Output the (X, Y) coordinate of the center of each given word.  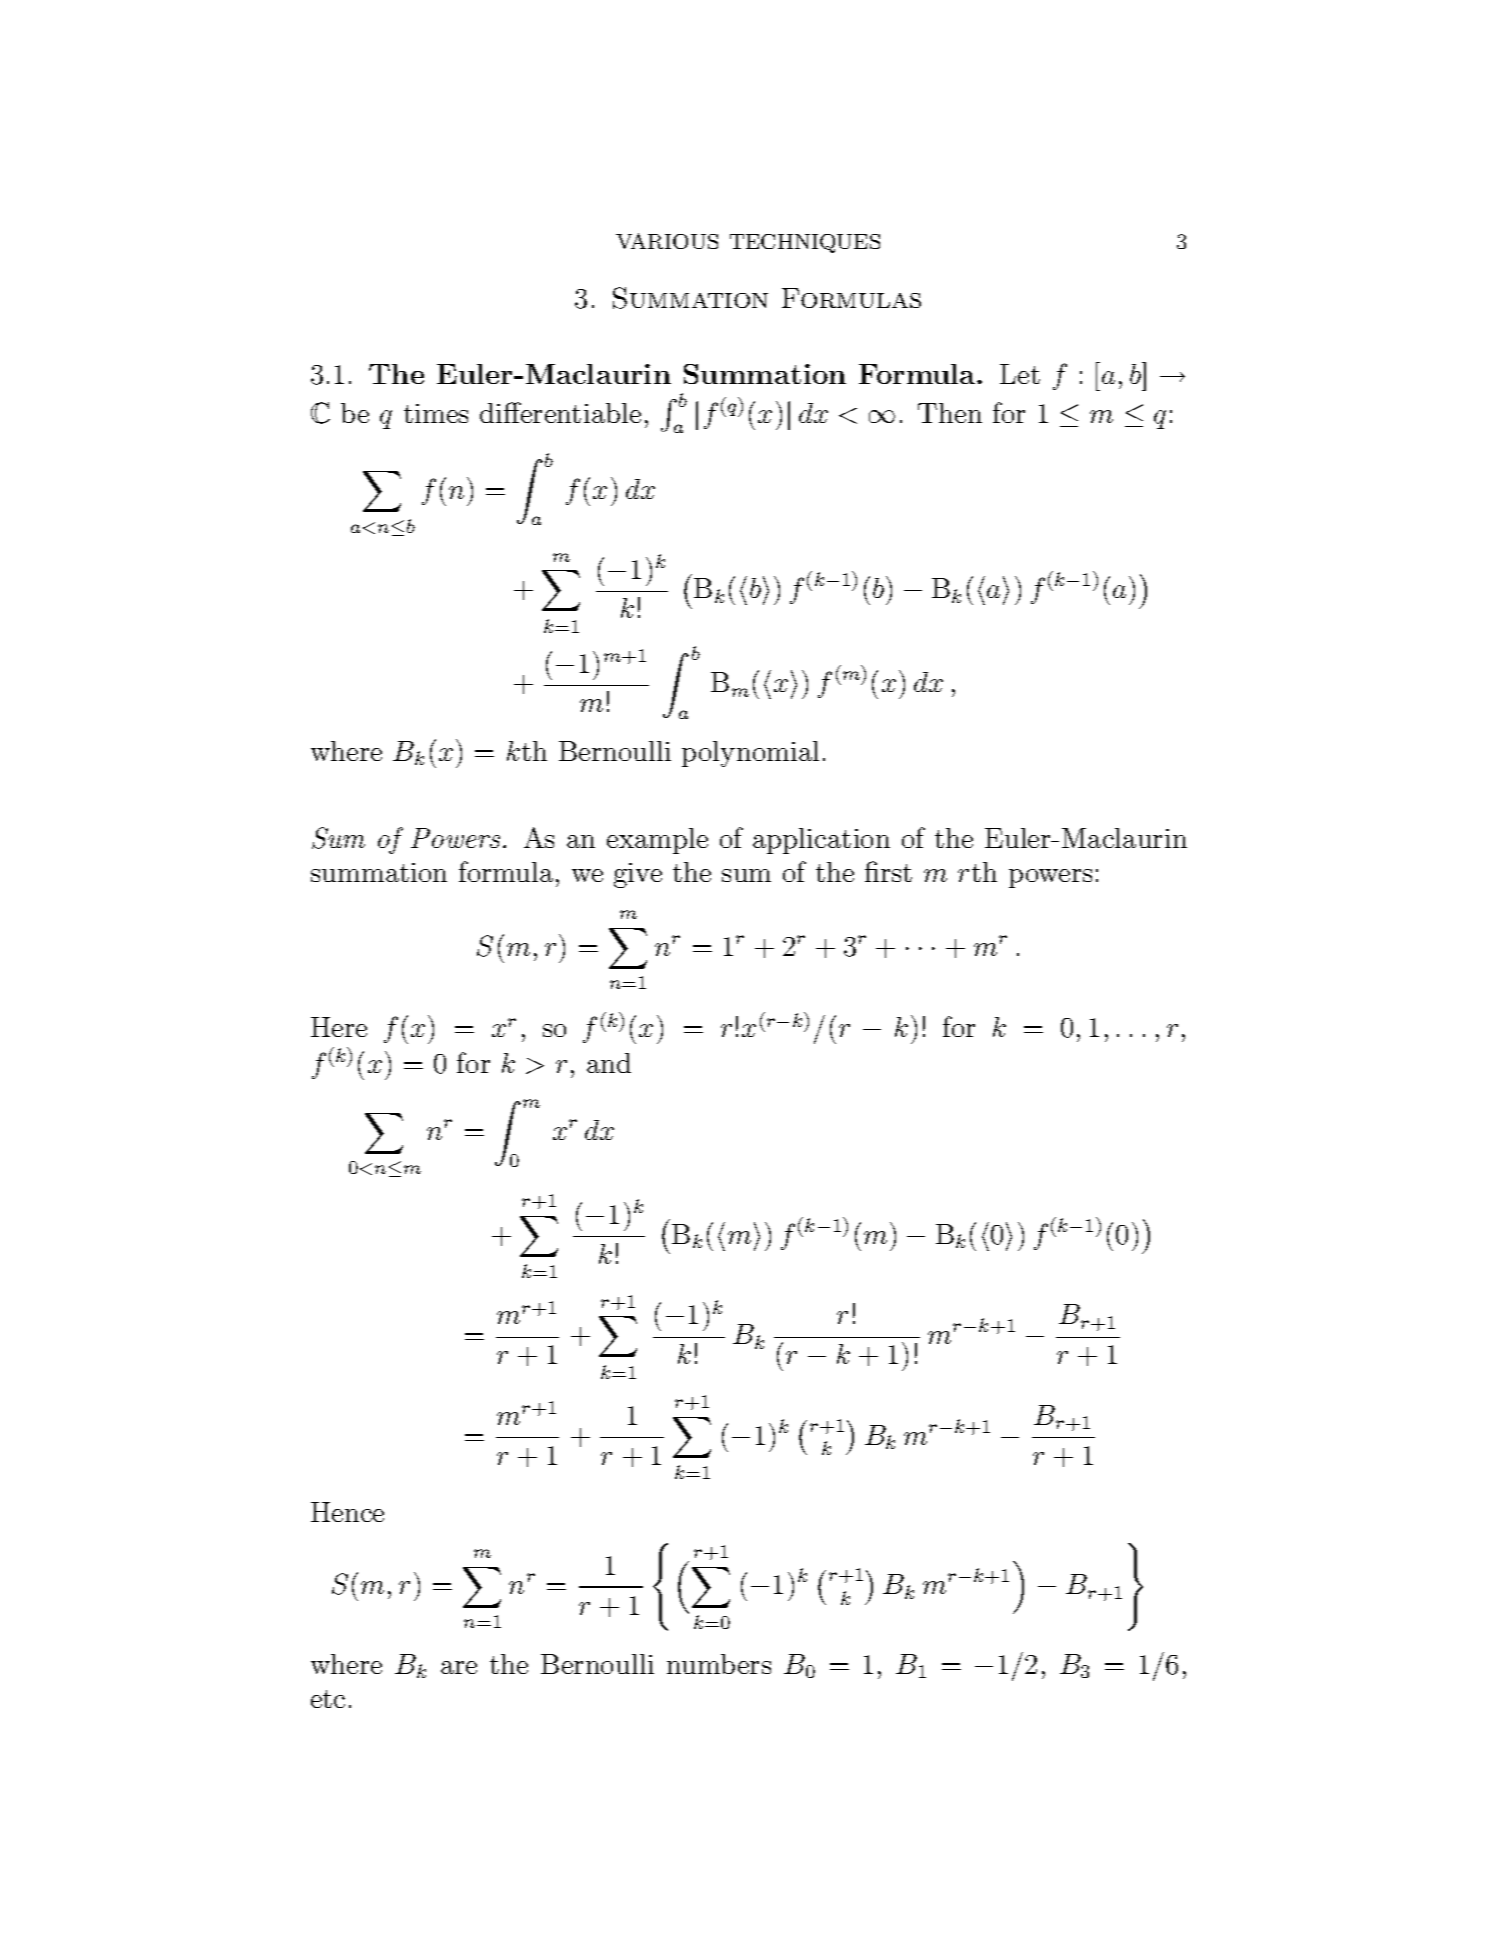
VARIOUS (667, 241)
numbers (719, 1664)
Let (1020, 374)
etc (328, 1699)
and (609, 1063)
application (821, 841)
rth (977, 872)
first (888, 871)
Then (950, 413)
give (638, 875)
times (436, 413)
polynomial (750, 754)
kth (527, 751)
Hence (347, 1512)
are (459, 1667)
